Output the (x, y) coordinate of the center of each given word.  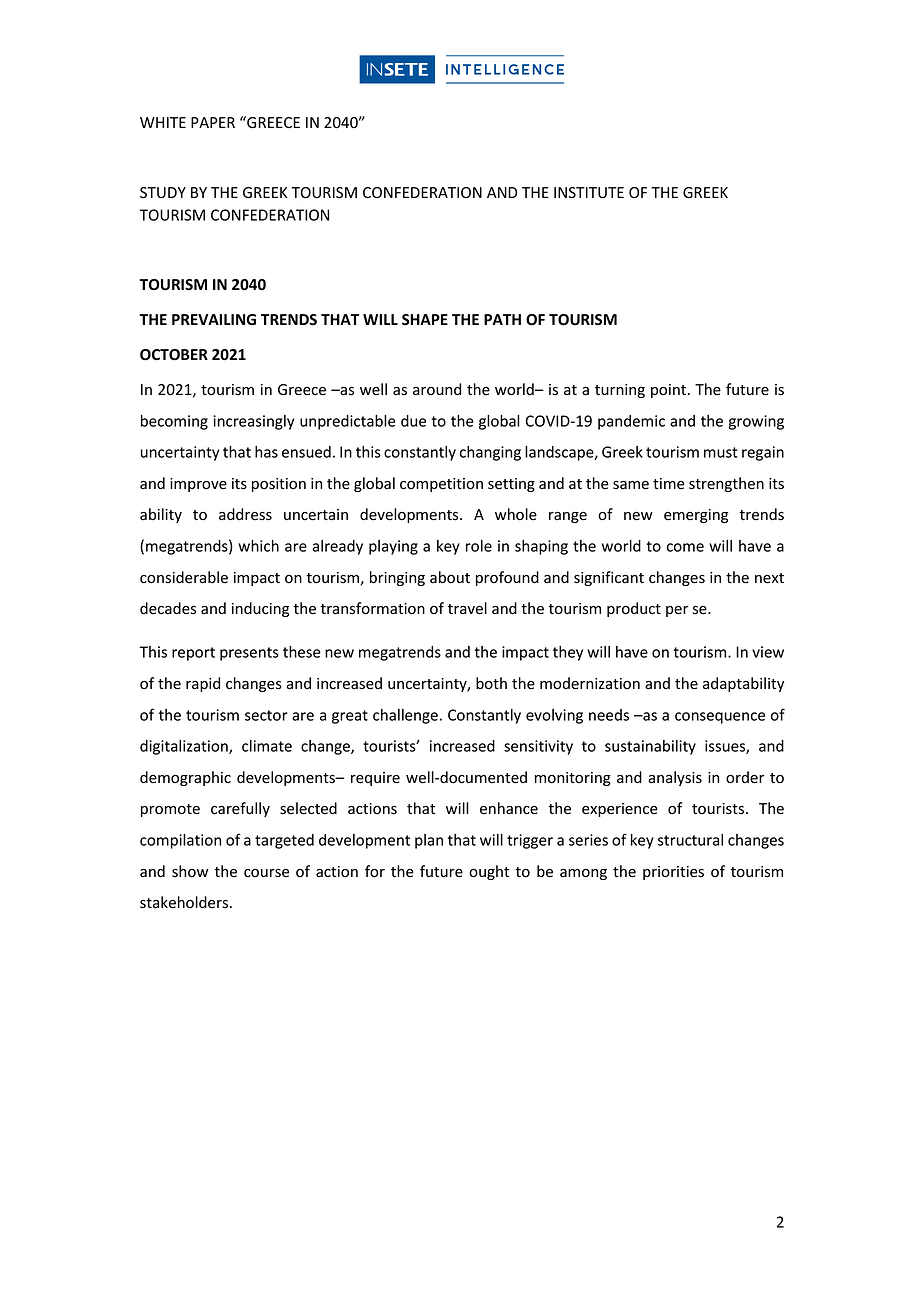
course (266, 873)
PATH (502, 319)
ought (489, 872)
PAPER (213, 122)
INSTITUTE (589, 193)
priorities (673, 873)
